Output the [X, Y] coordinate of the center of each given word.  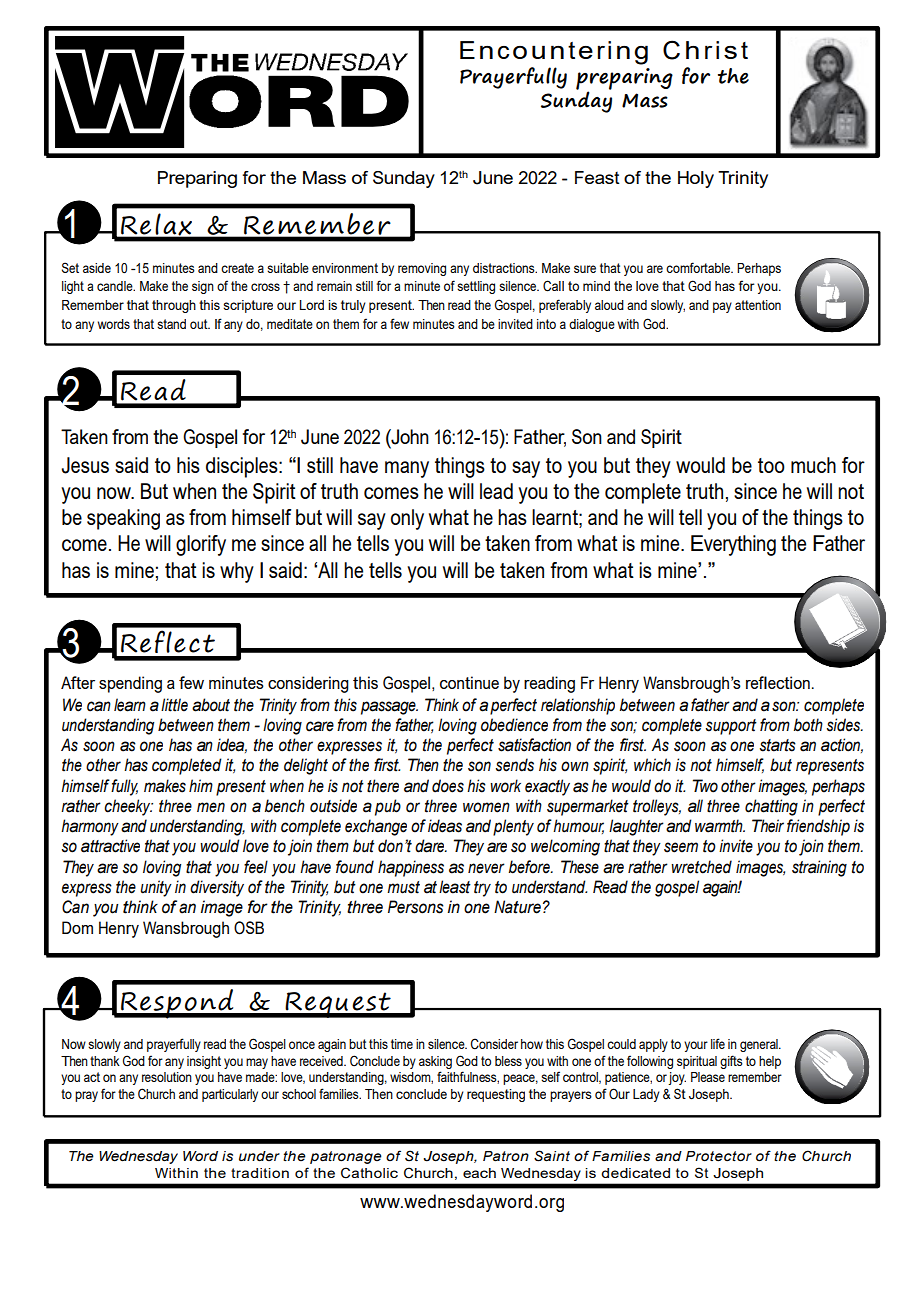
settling [476, 287]
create [237, 268]
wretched [701, 867]
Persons [416, 907]
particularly [230, 1095]
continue [469, 682]
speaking [123, 519]
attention [758, 305]
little [174, 705]
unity [156, 888]
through [174, 306]
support [731, 727]
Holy [696, 179]
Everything [733, 545]
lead [496, 491]
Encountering [554, 53]
